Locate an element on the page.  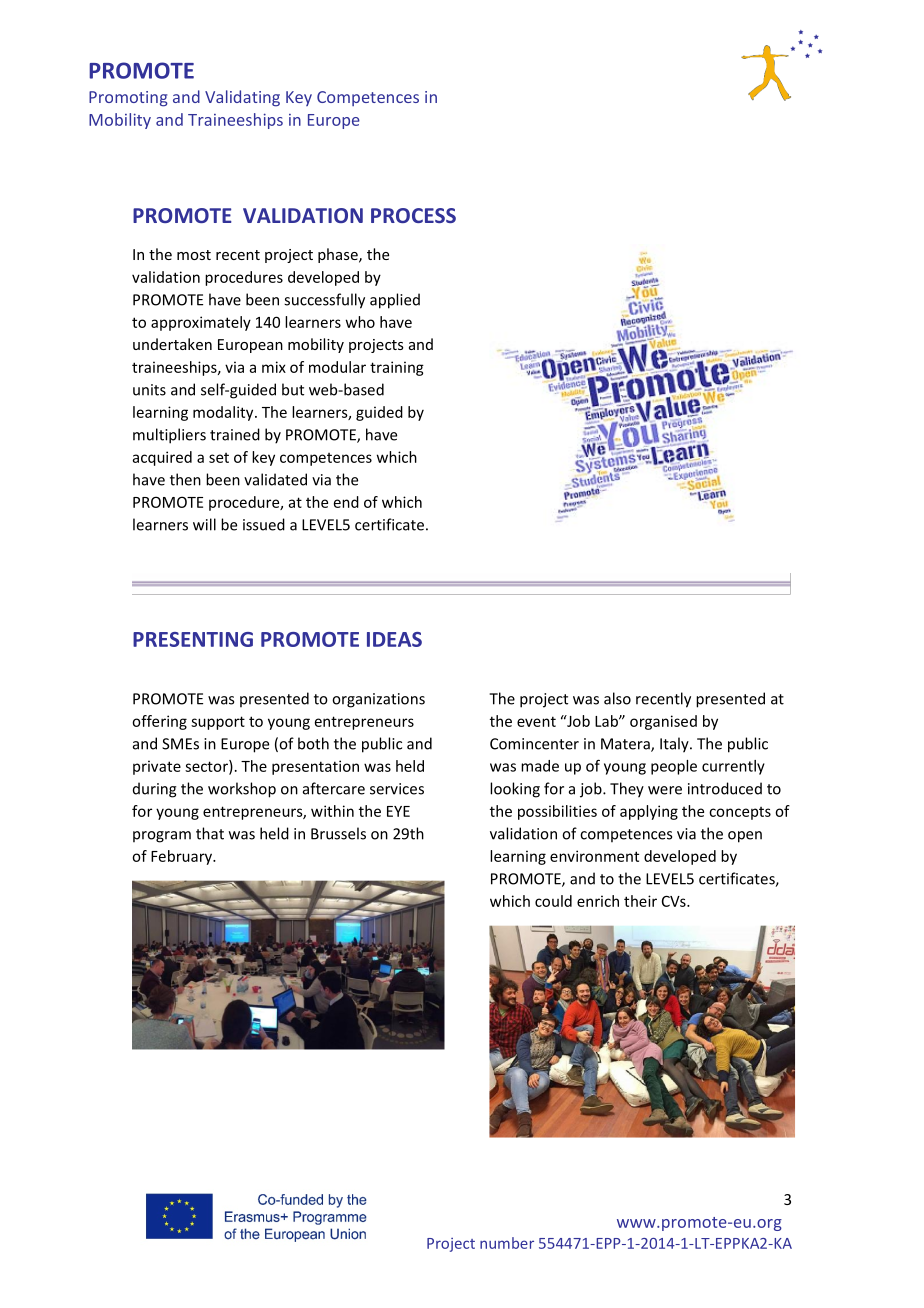
February is located at coordinates (182, 857).
